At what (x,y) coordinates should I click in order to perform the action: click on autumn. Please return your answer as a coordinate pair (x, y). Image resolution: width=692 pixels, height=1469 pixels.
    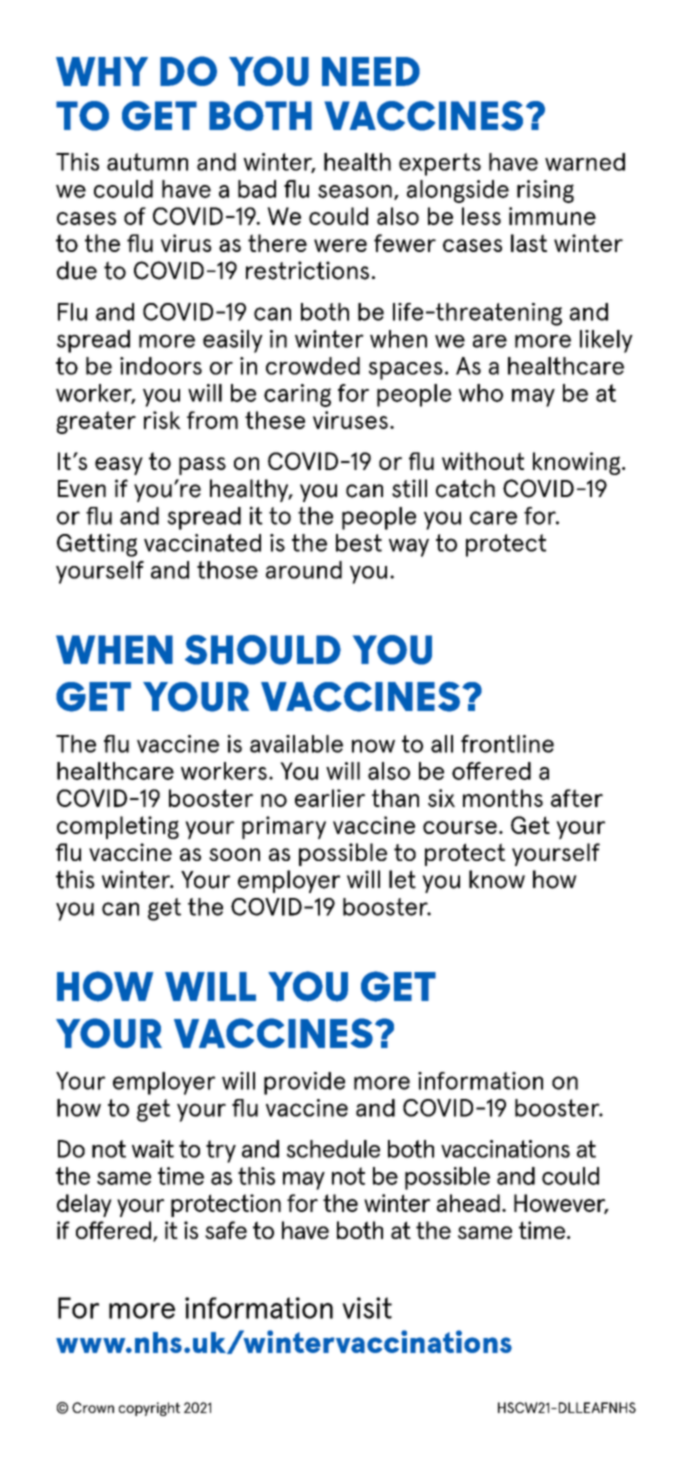
    Looking at the image, I should click on (147, 162).
